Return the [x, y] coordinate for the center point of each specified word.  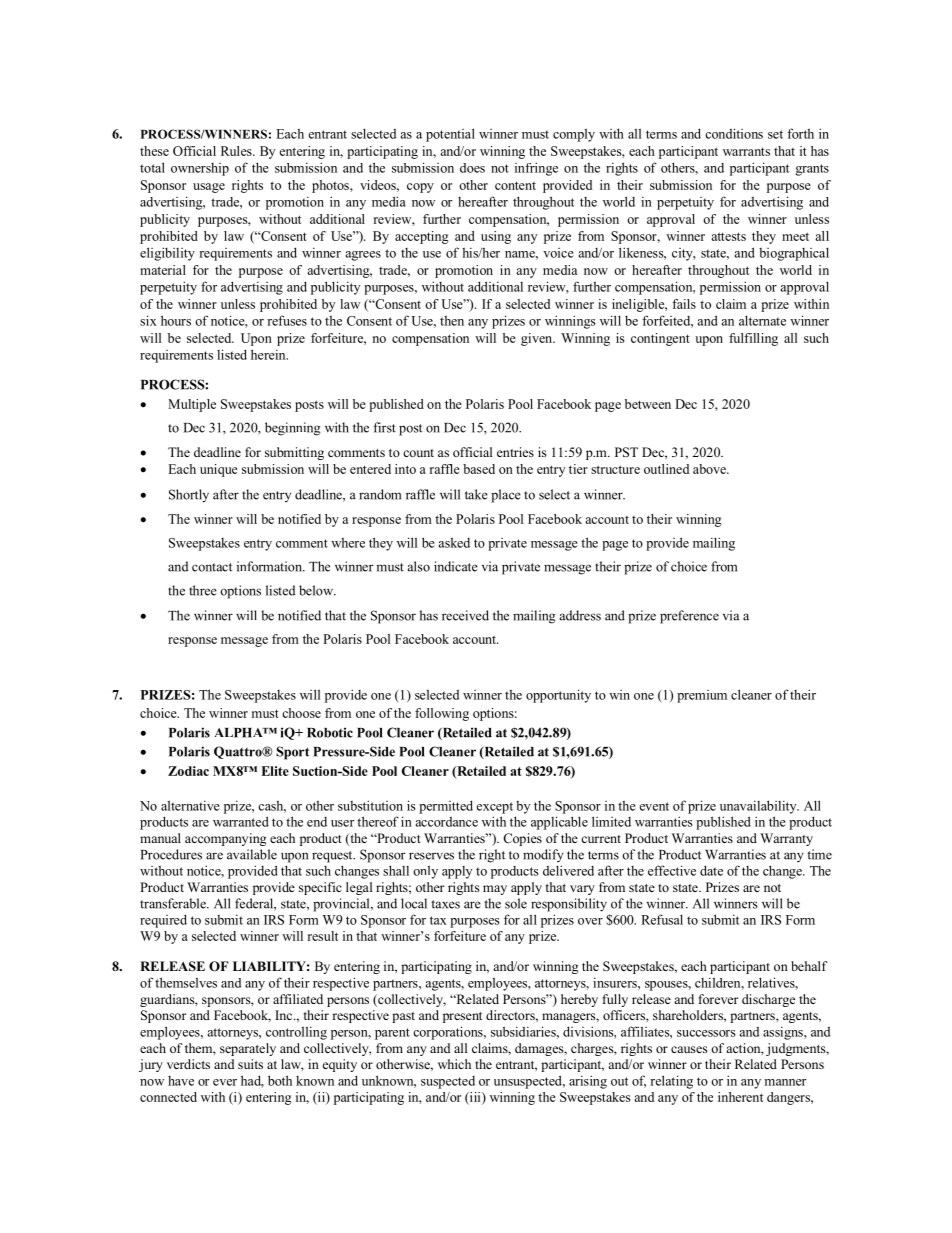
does [472, 168]
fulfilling [753, 339]
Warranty [786, 839]
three [203, 590]
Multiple [192, 405]
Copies [522, 839]
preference [689, 617]
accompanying [226, 839]
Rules [237, 151]
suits [250, 1064]
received [465, 615]
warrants [746, 151]
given [538, 339]
